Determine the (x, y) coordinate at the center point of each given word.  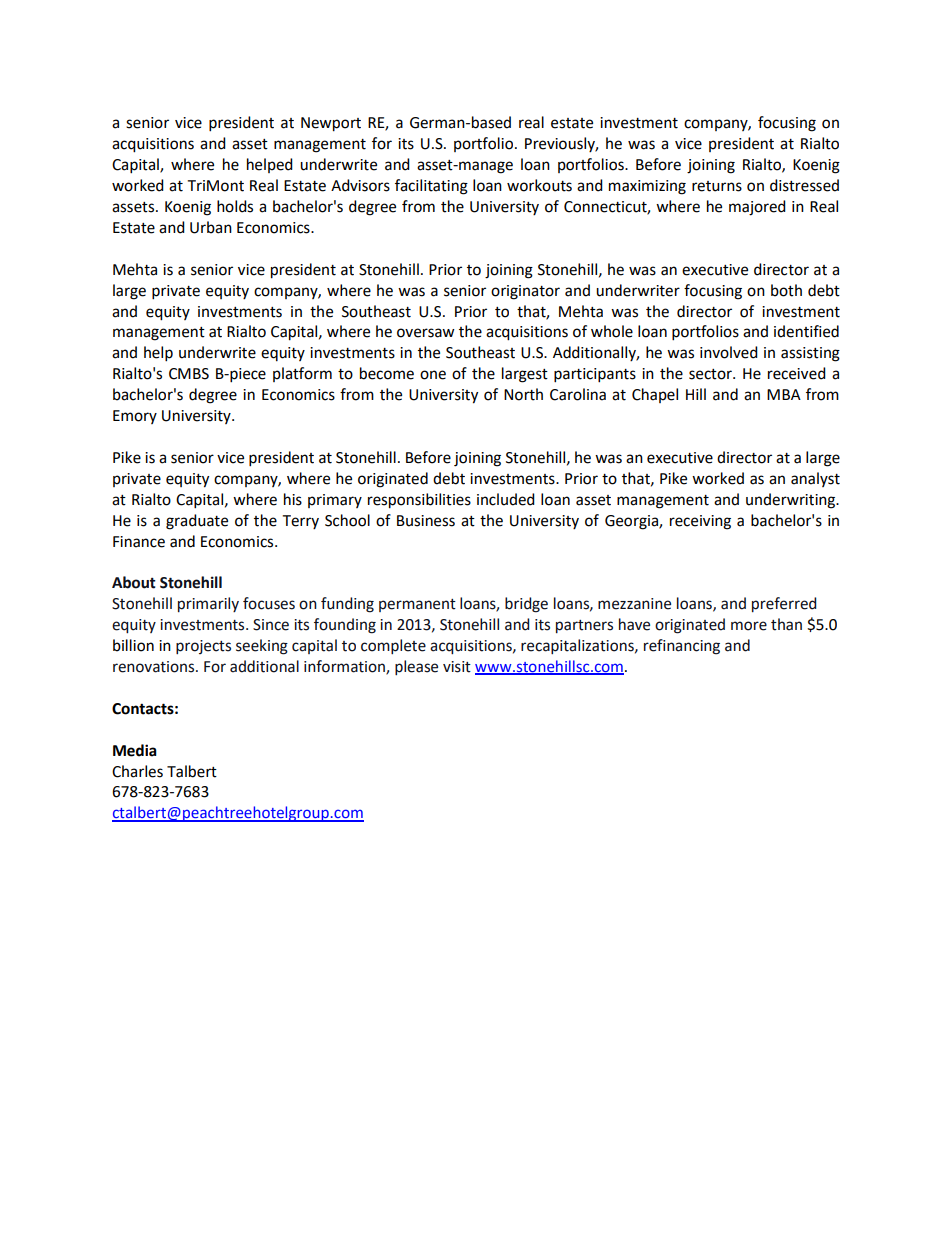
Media (135, 750)
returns (717, 186)
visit (457, 667)
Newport (331, 124)
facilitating (431, 187)
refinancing (682, 647)
